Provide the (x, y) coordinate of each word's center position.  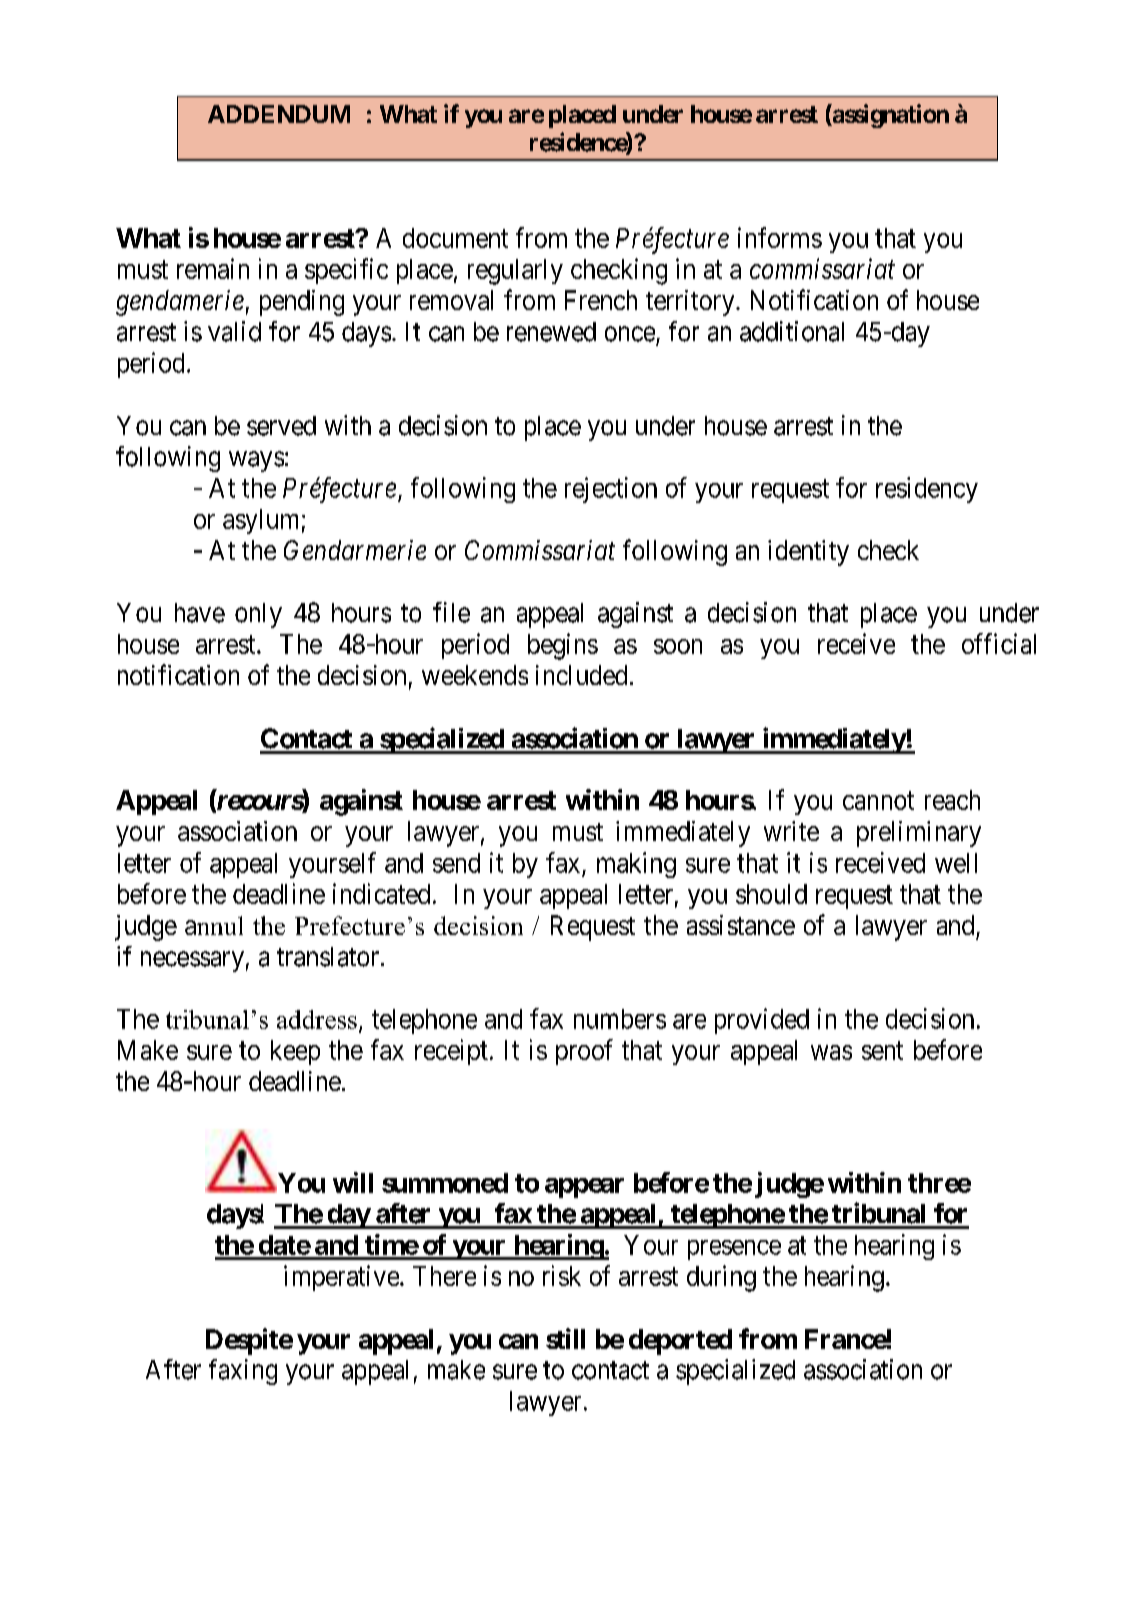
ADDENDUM (279, 114)
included (581, 675)
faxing (243, 1372)
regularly (515, 272)
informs (780, 237)
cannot (878, 801)
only (258, 615)
